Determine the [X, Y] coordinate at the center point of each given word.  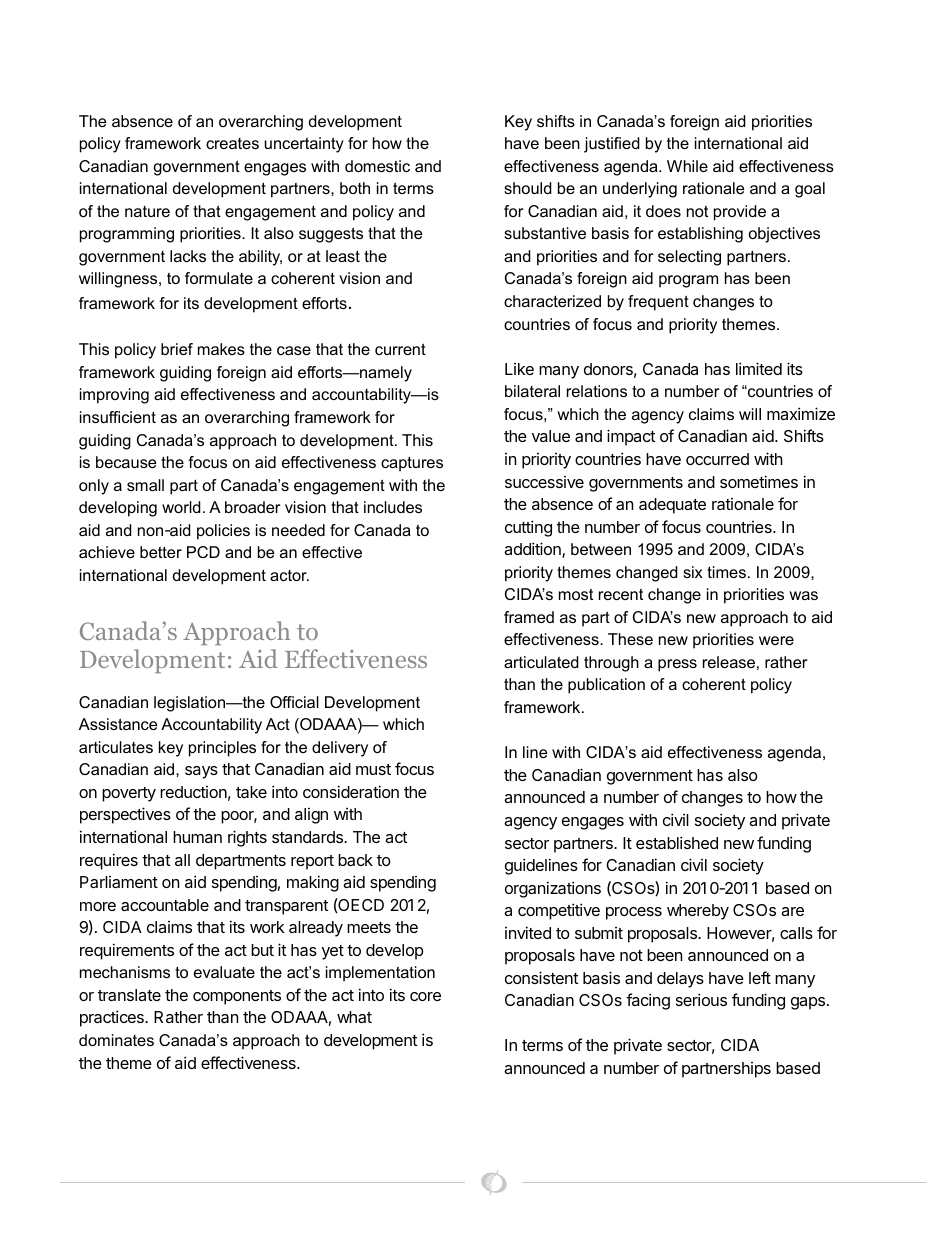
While [687, 166]
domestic [377, 166]
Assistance [118, 724]
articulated [541, 662]
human [197, 837]
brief [177, 349]
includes [393, 507]
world [181, 507]
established [677, 842]
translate [129, 995]
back [355, 860]
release [729, 662]
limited [759, 368]
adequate [672, 506]
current [400, 349]
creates [232, 143]
